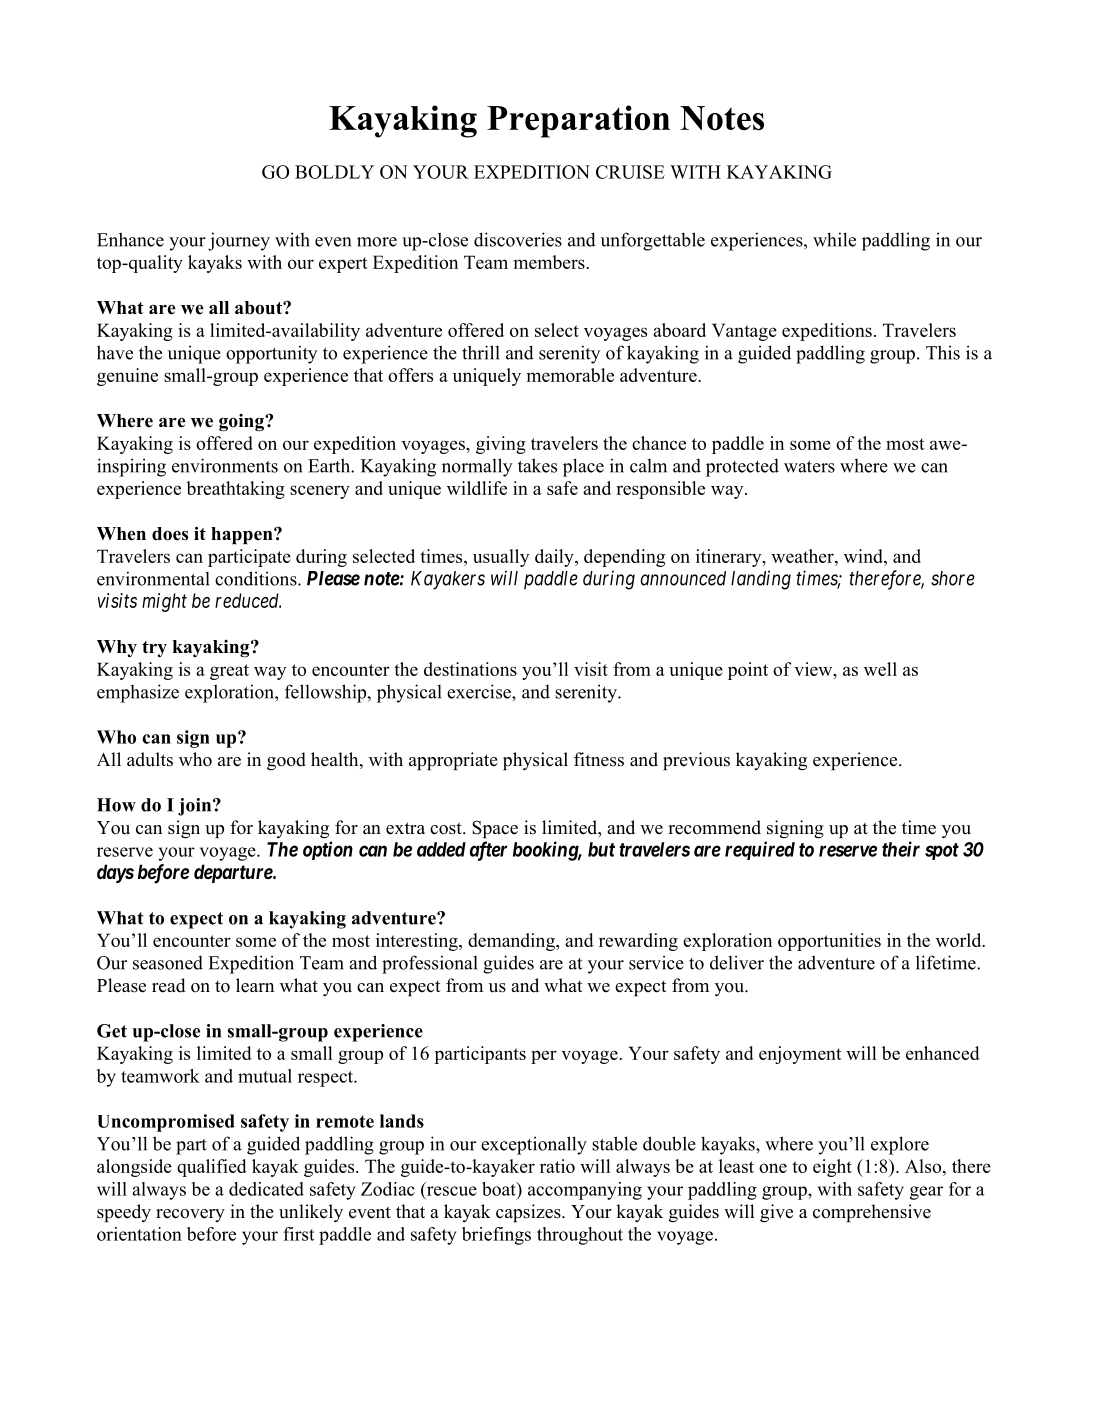  Describe the element at coordinates (518, 239) in the document. I see `discoveries` at that location.
